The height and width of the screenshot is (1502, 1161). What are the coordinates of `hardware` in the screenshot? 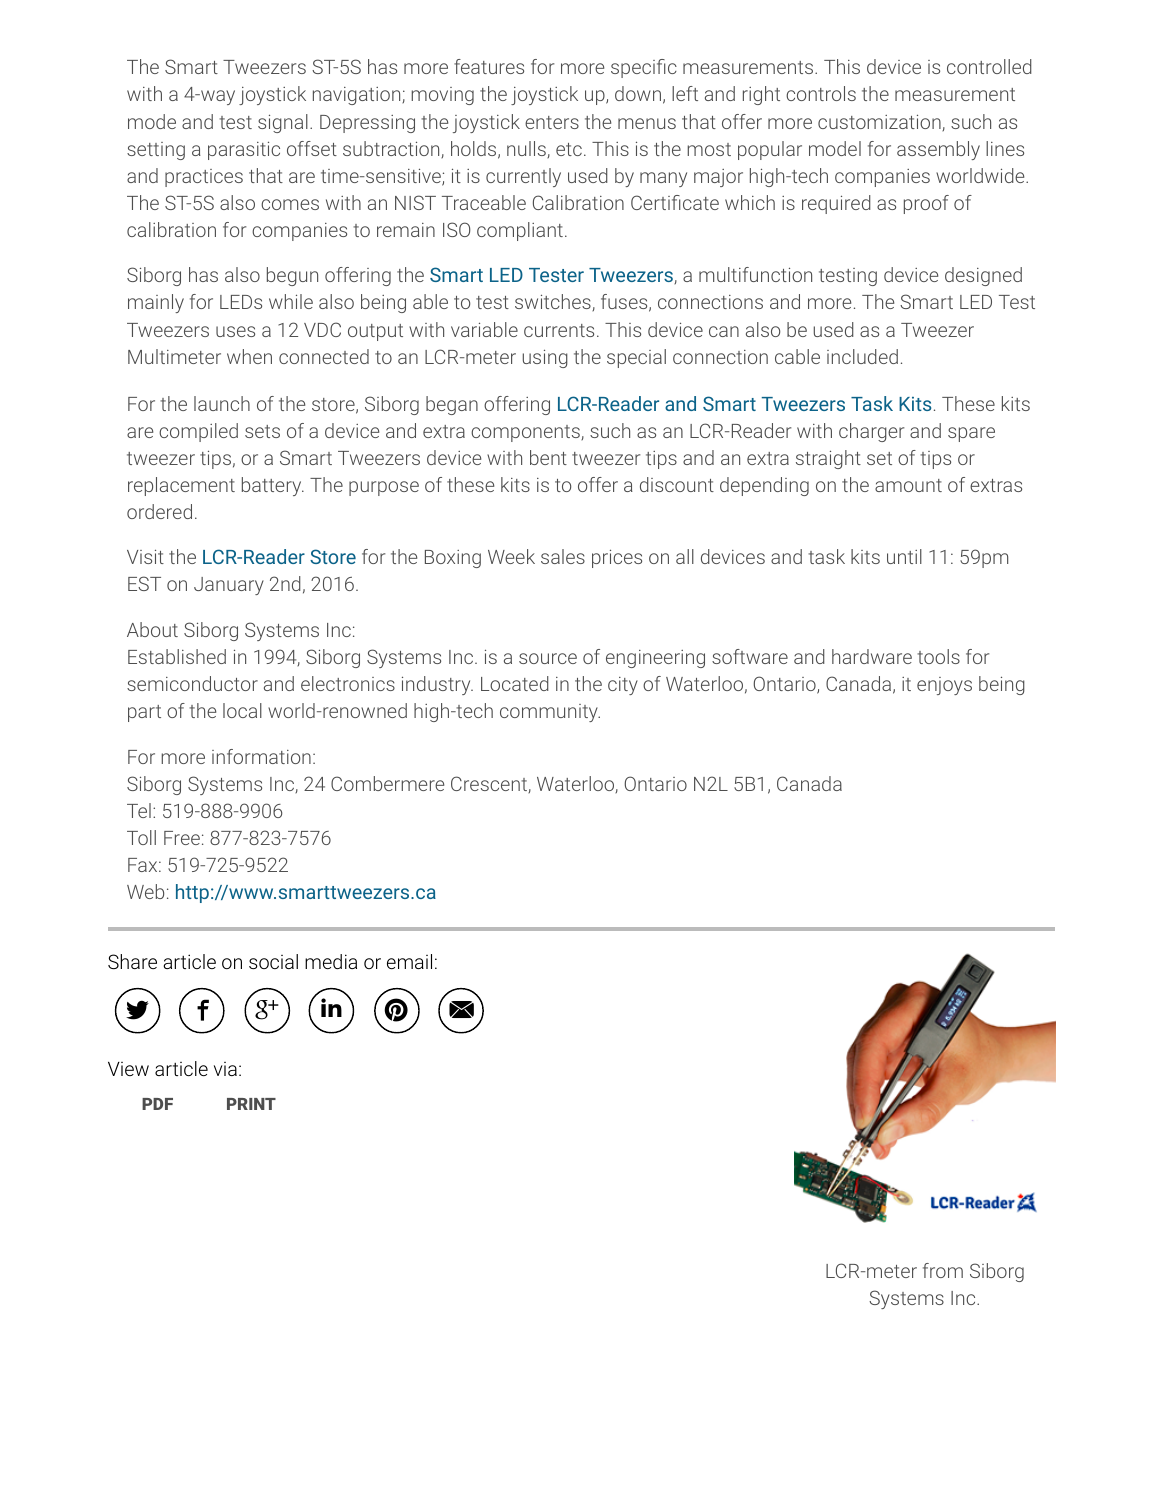 It's located at (872, 656).
